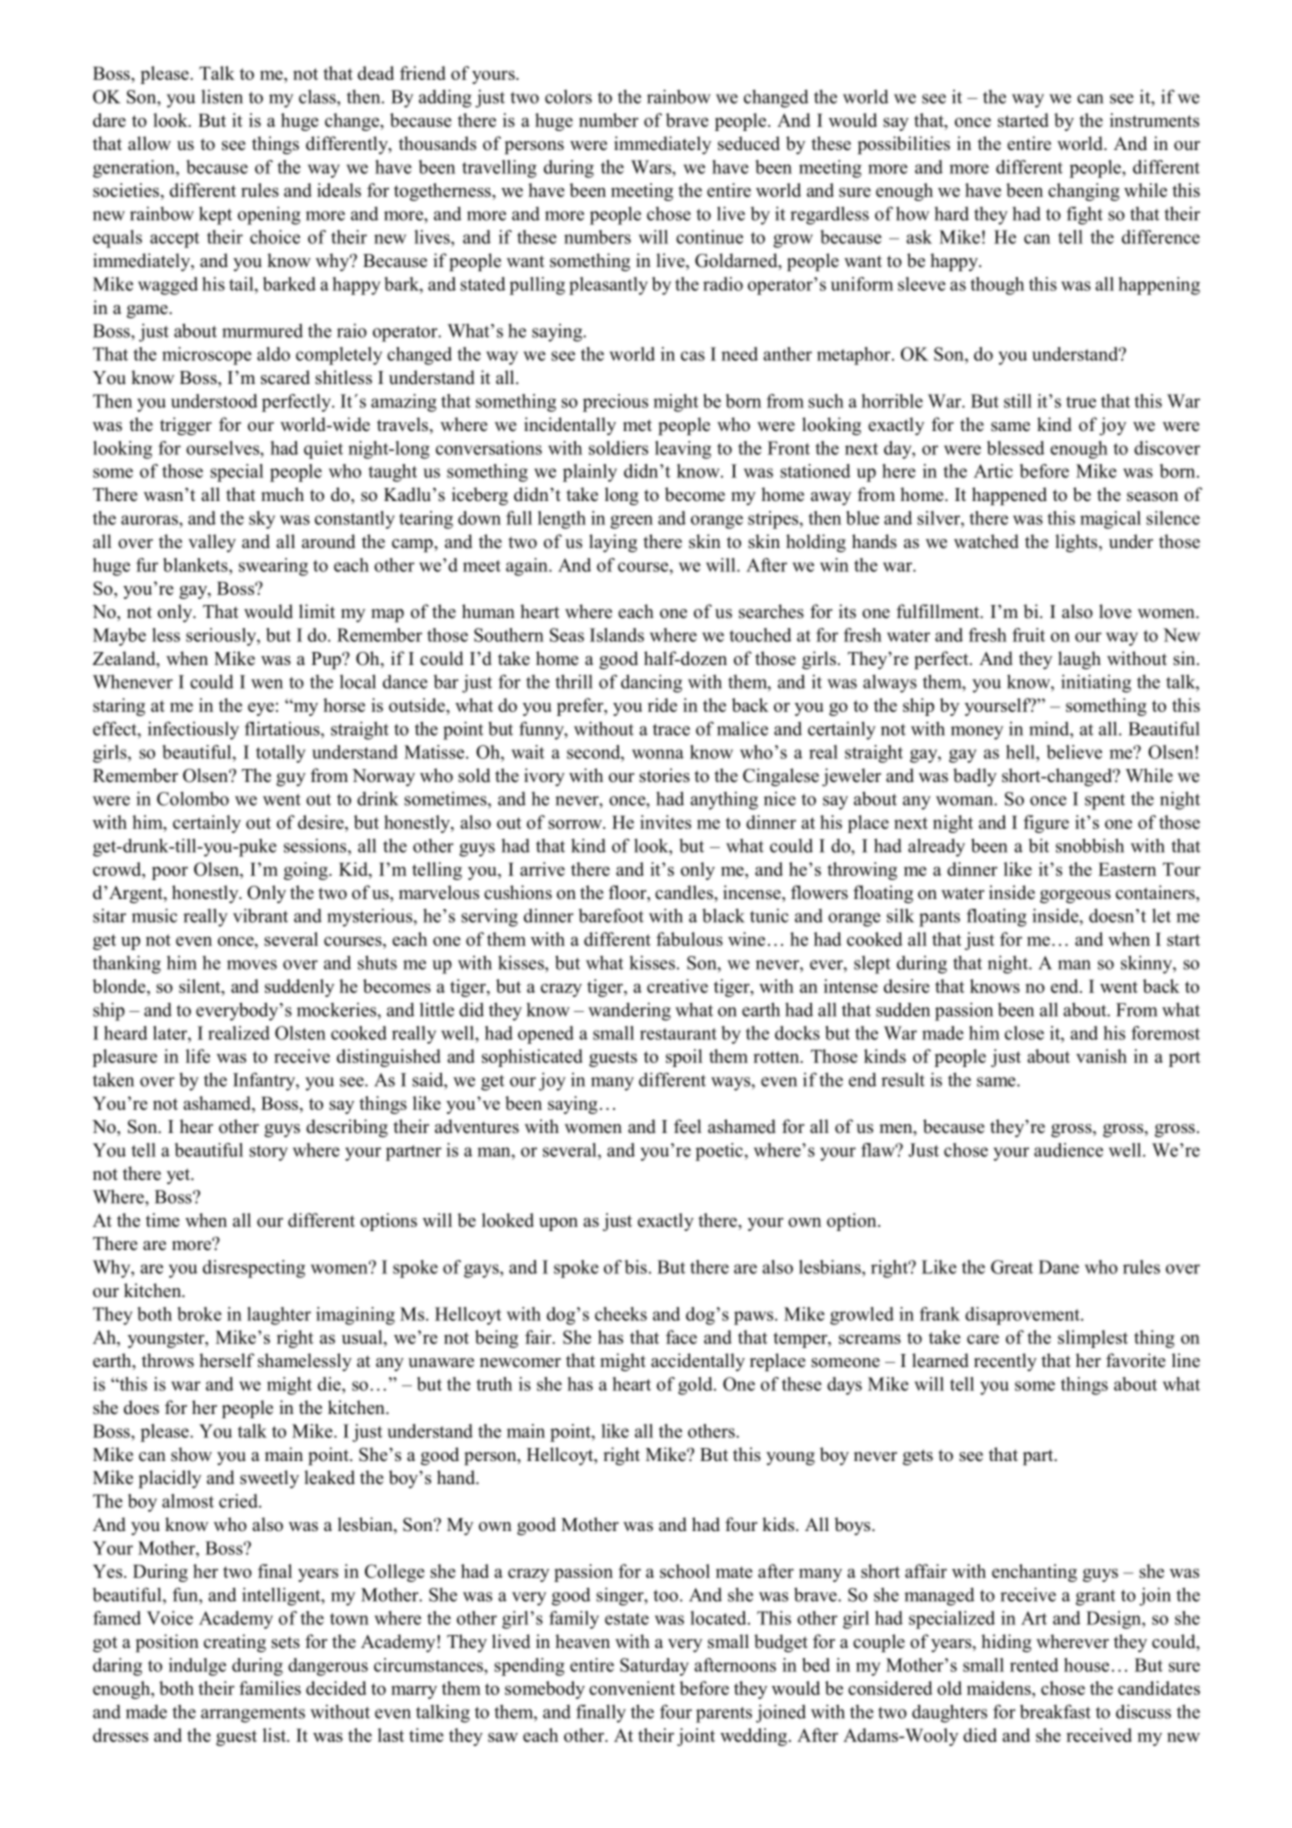 The width and height of the page is (1292, 1828). I want to click on allow, so click(149, 143).
